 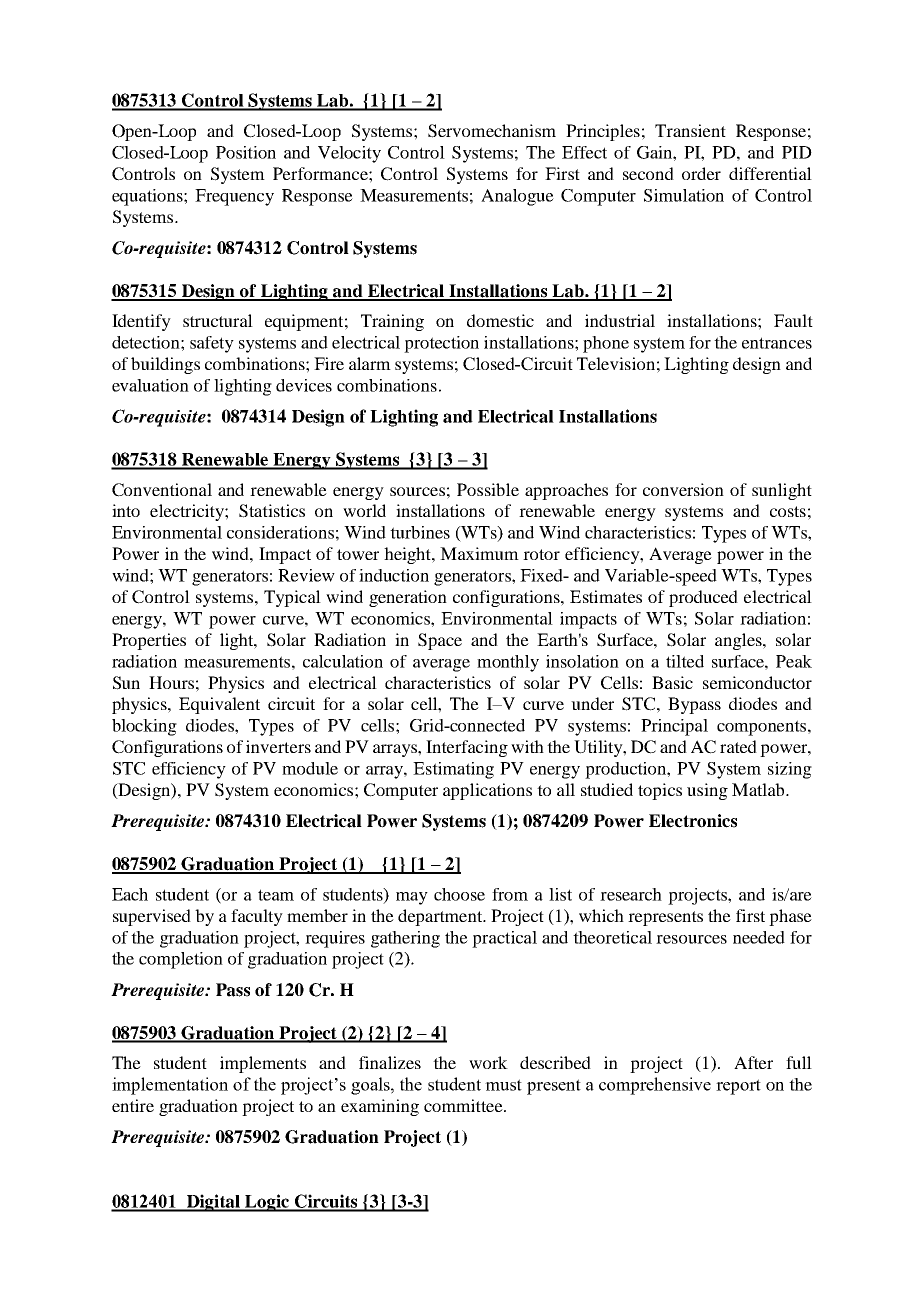 What do you see at coordinates (517, 197) in the image?
I see `Analogue` at bounding box center [517, 197].
